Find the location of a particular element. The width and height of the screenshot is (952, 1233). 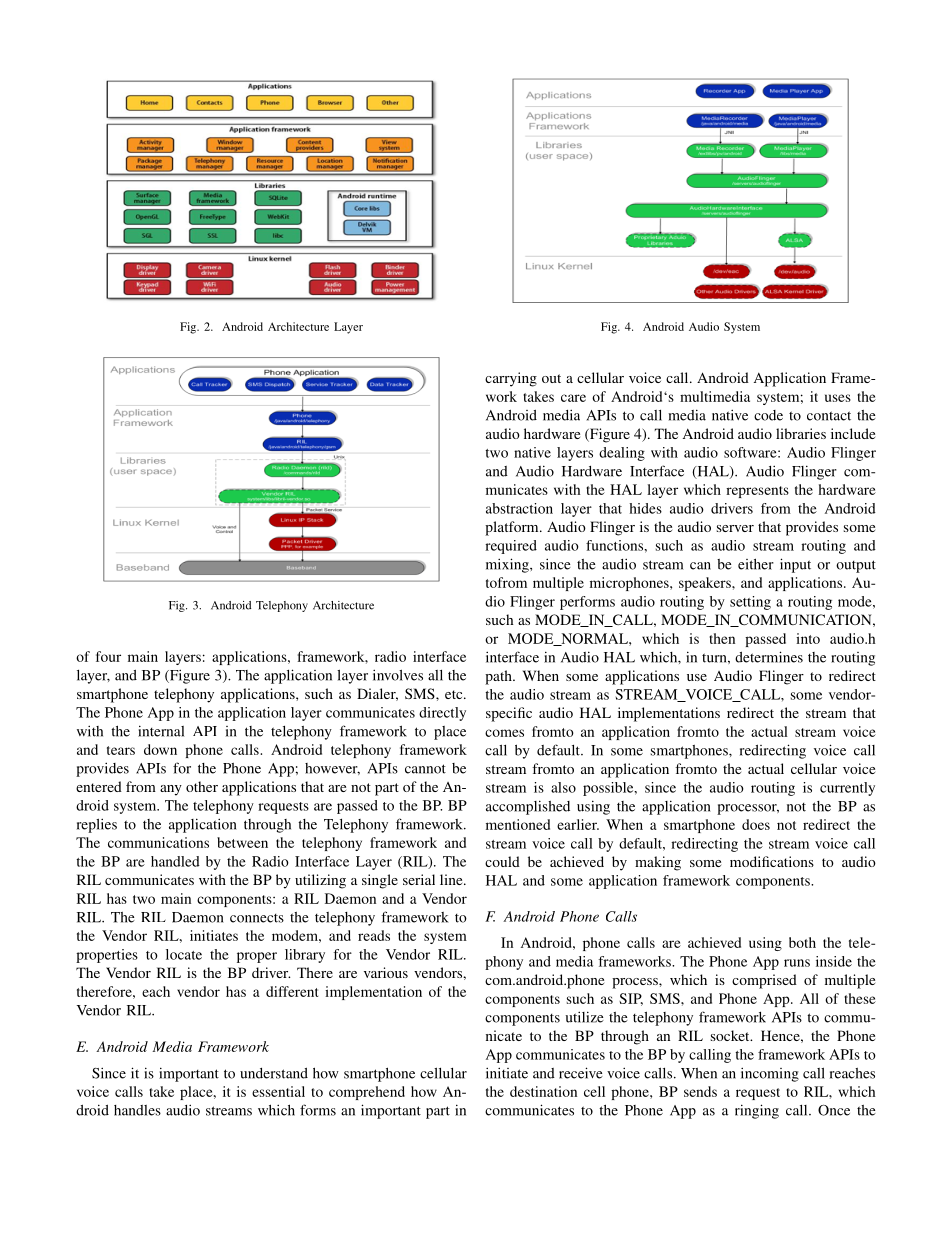

comes is located at coordinates (504, 733).
